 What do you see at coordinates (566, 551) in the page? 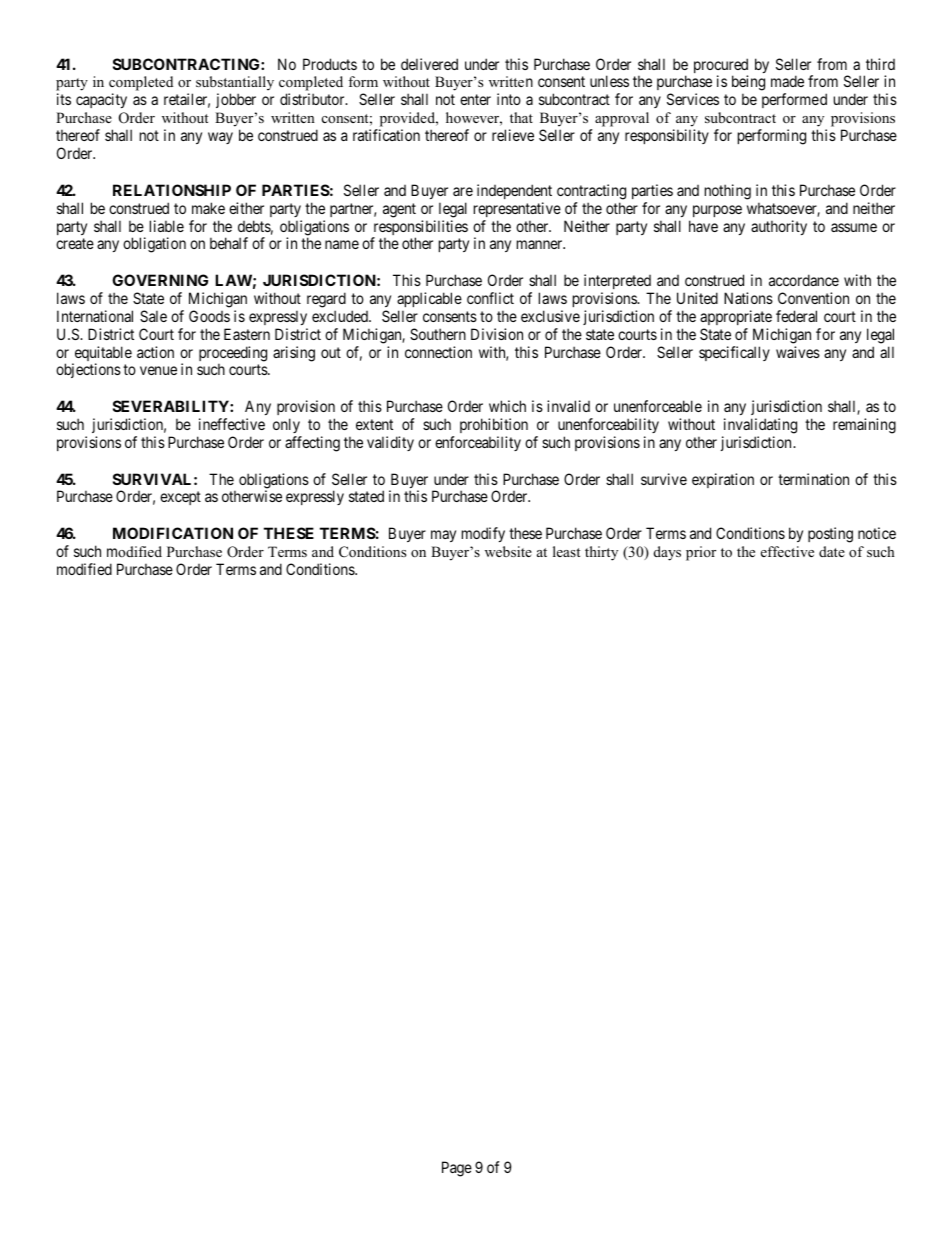
I see `least` at bounding box center [566, 551].
